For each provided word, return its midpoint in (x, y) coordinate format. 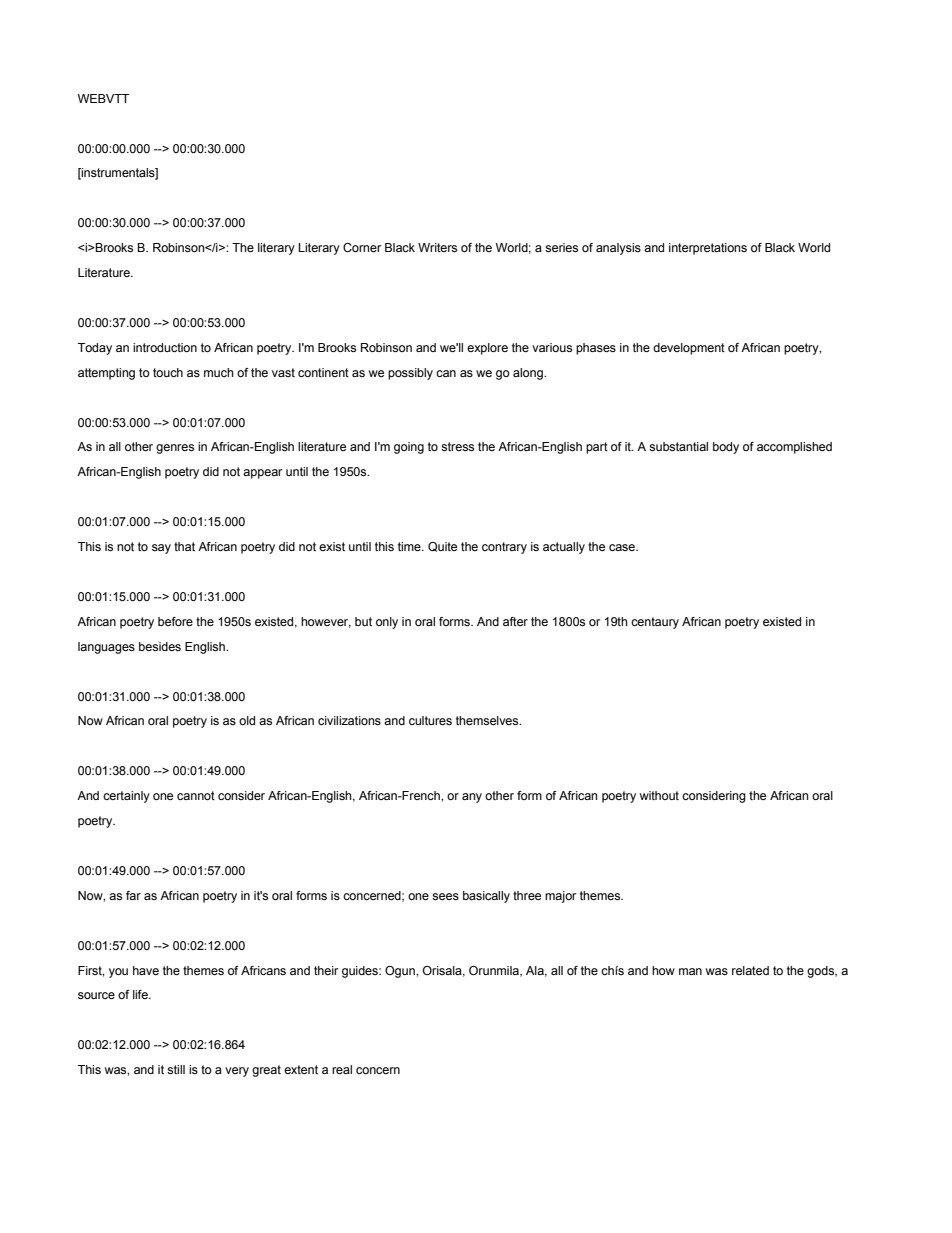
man (690, 971)
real (342, 1069)
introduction (165, 347)
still (176, 1069)
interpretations (708, 249)
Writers (437, 247)
